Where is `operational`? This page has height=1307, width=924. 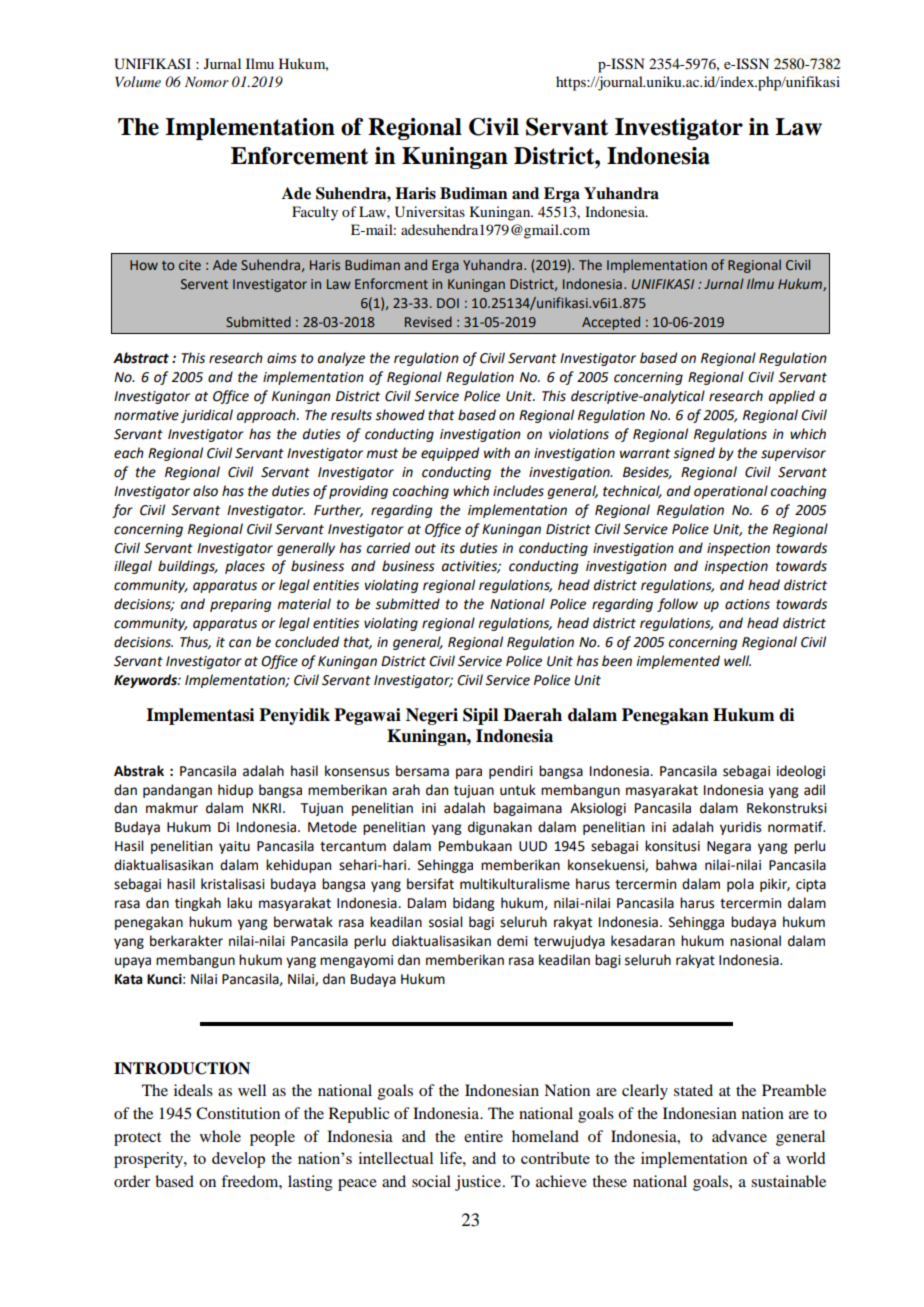
operational is located at coordinates (731, 492).
